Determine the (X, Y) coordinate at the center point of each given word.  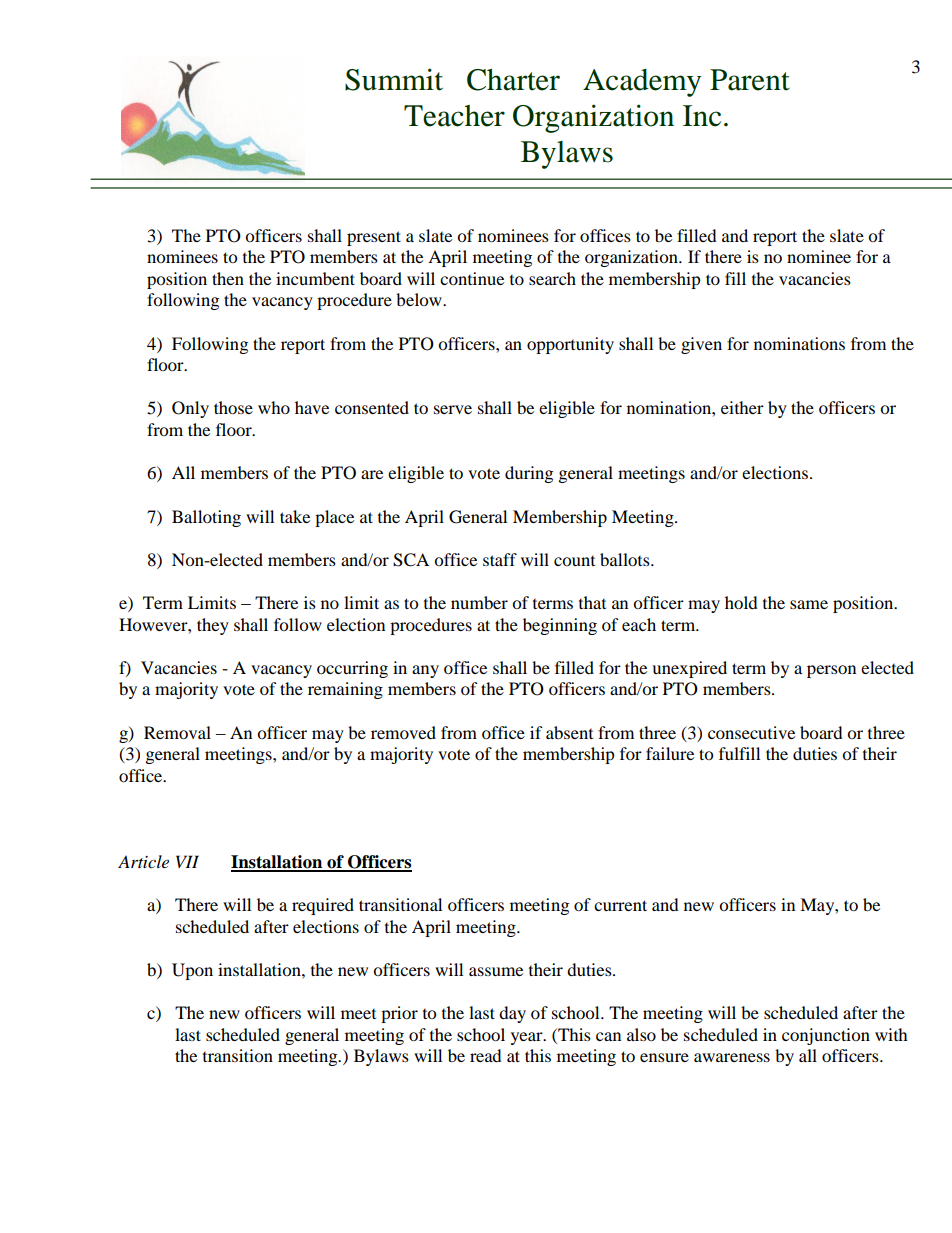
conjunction (826, 1036)
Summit (394, 79)
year (528, 1038)
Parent (750, 80)
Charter (513, 80)
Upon (192, 971)
